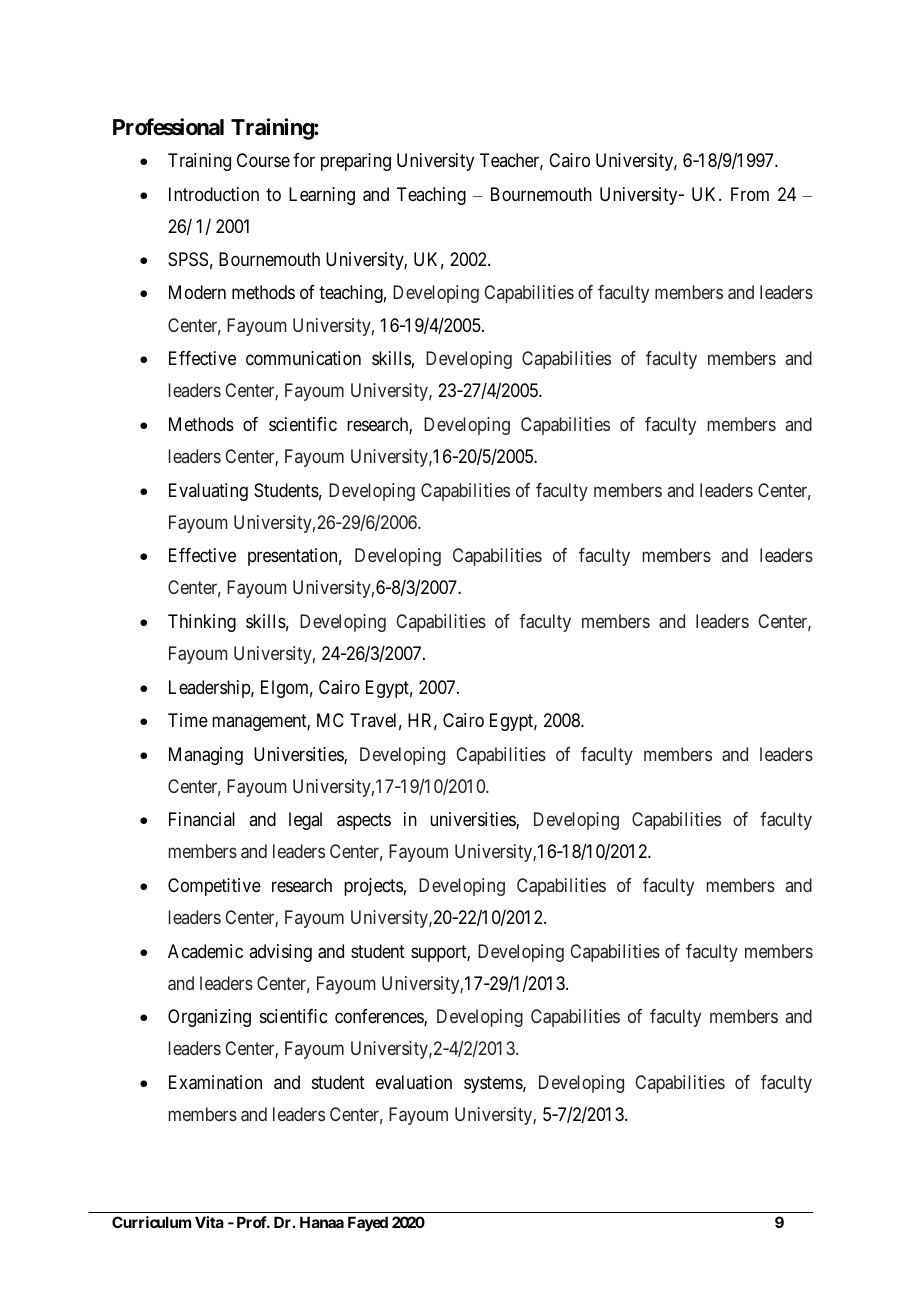 The image size is (924, 1308). I want to click on From, so click(750, 194).
